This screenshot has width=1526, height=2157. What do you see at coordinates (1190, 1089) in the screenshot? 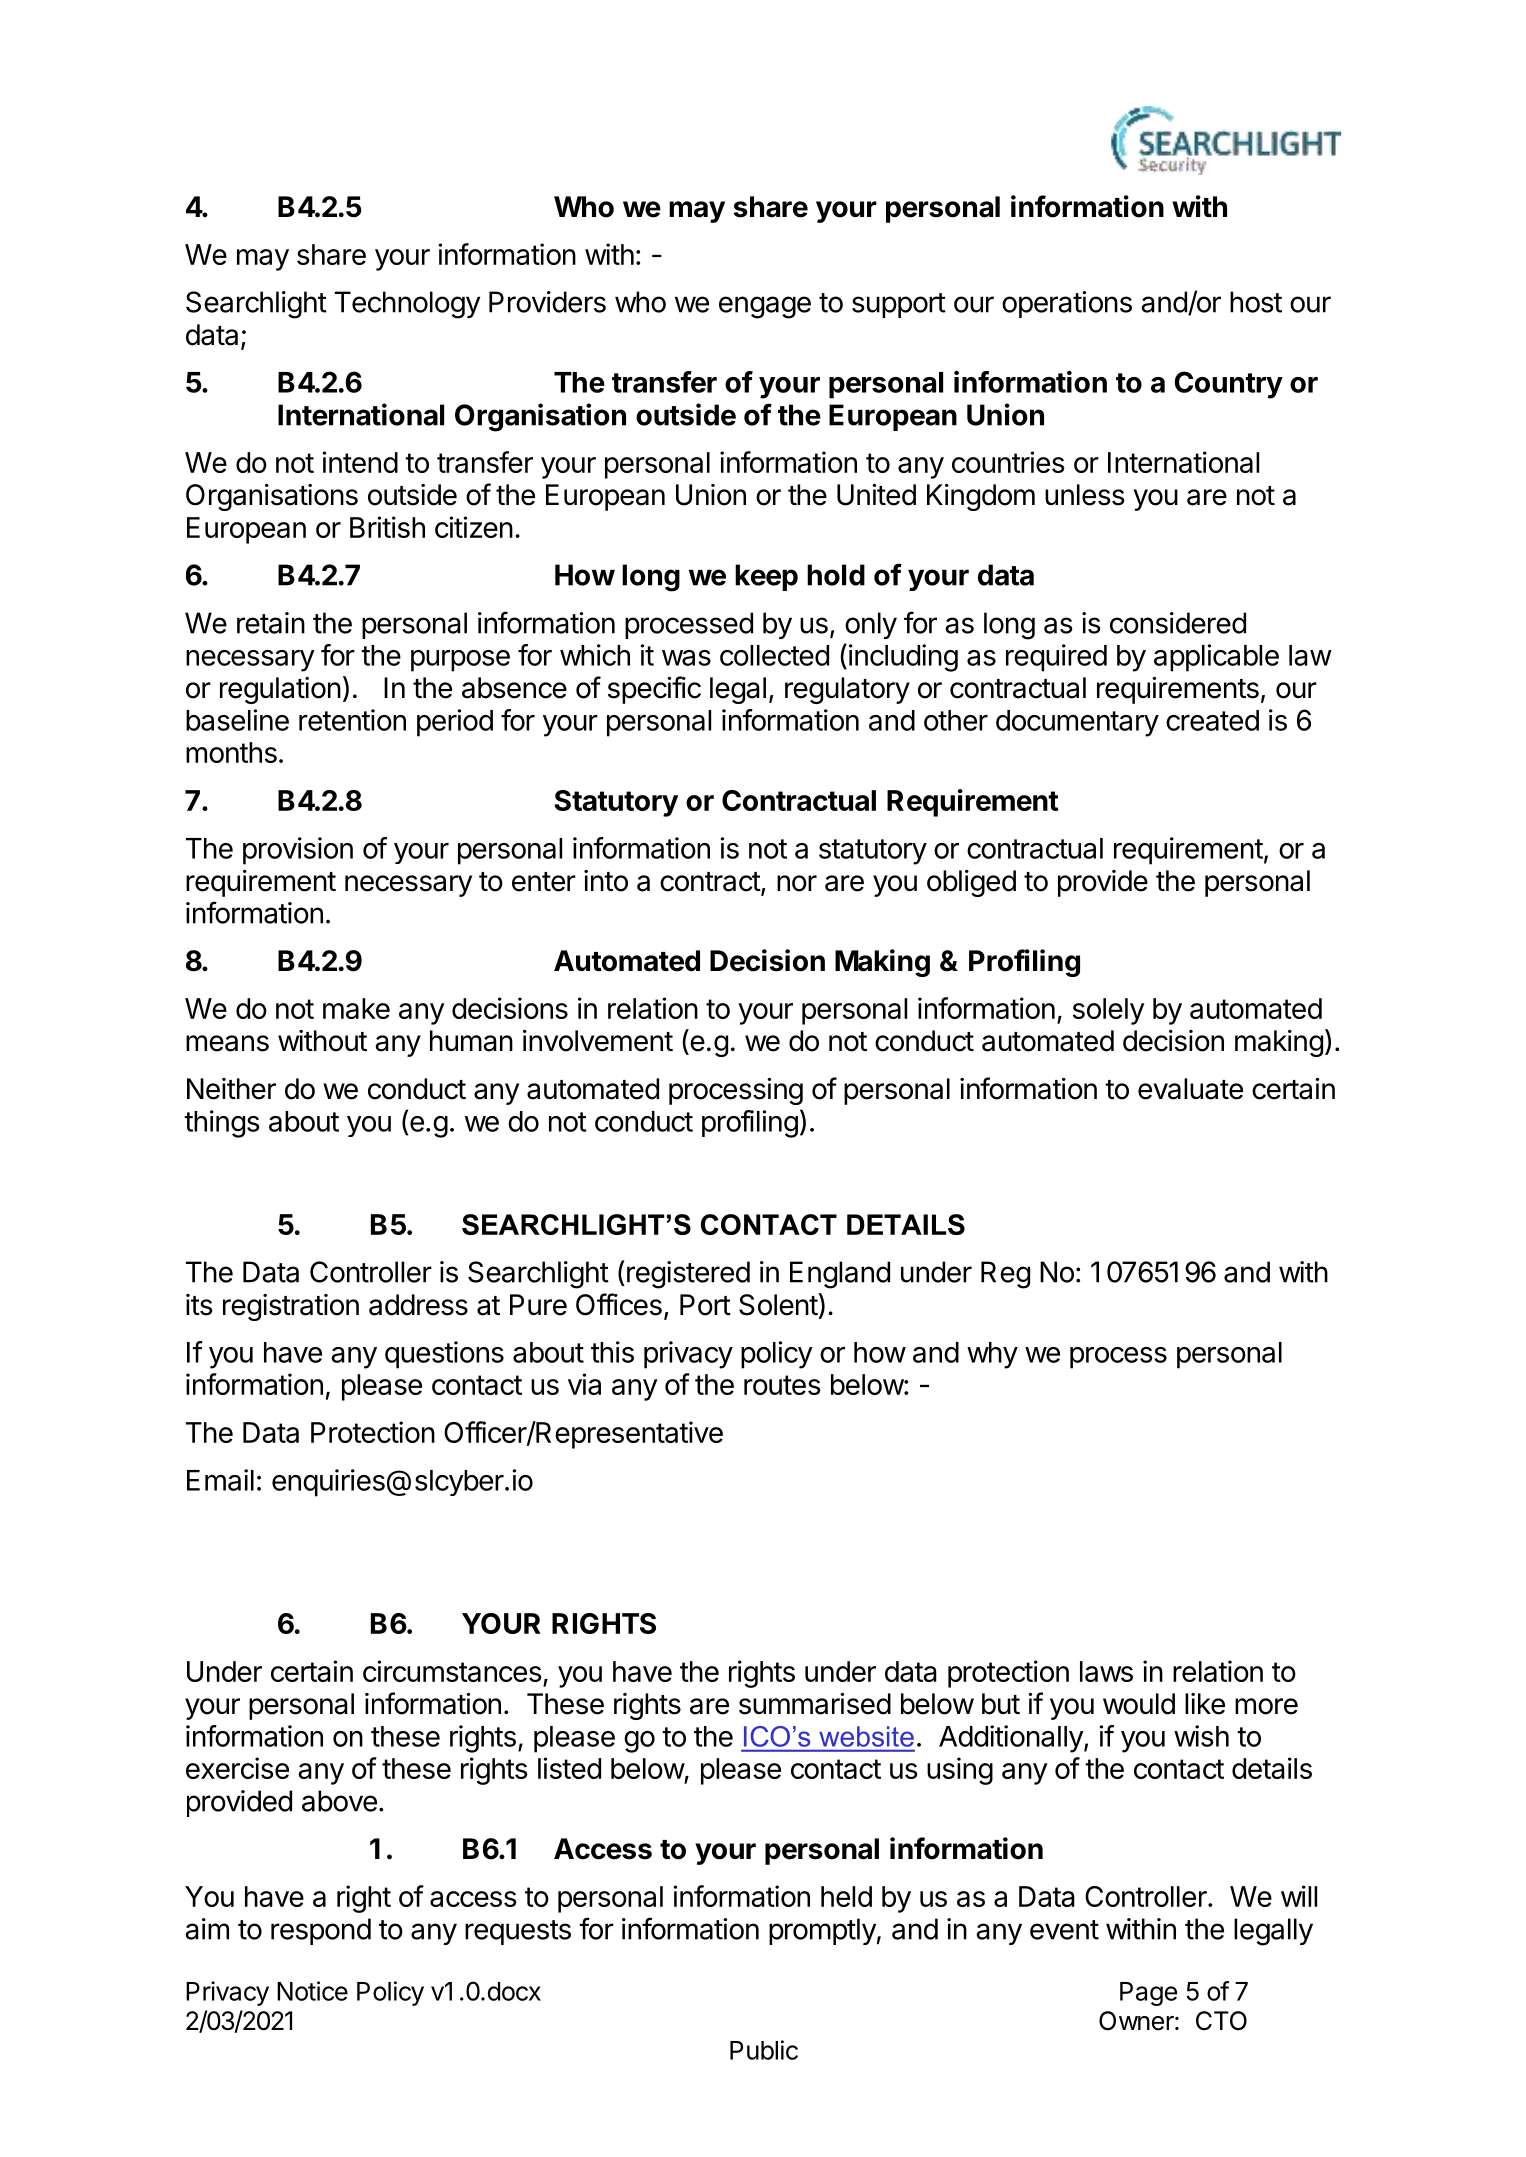
I see `evaluate` at bounding box center [1190, 1089].
